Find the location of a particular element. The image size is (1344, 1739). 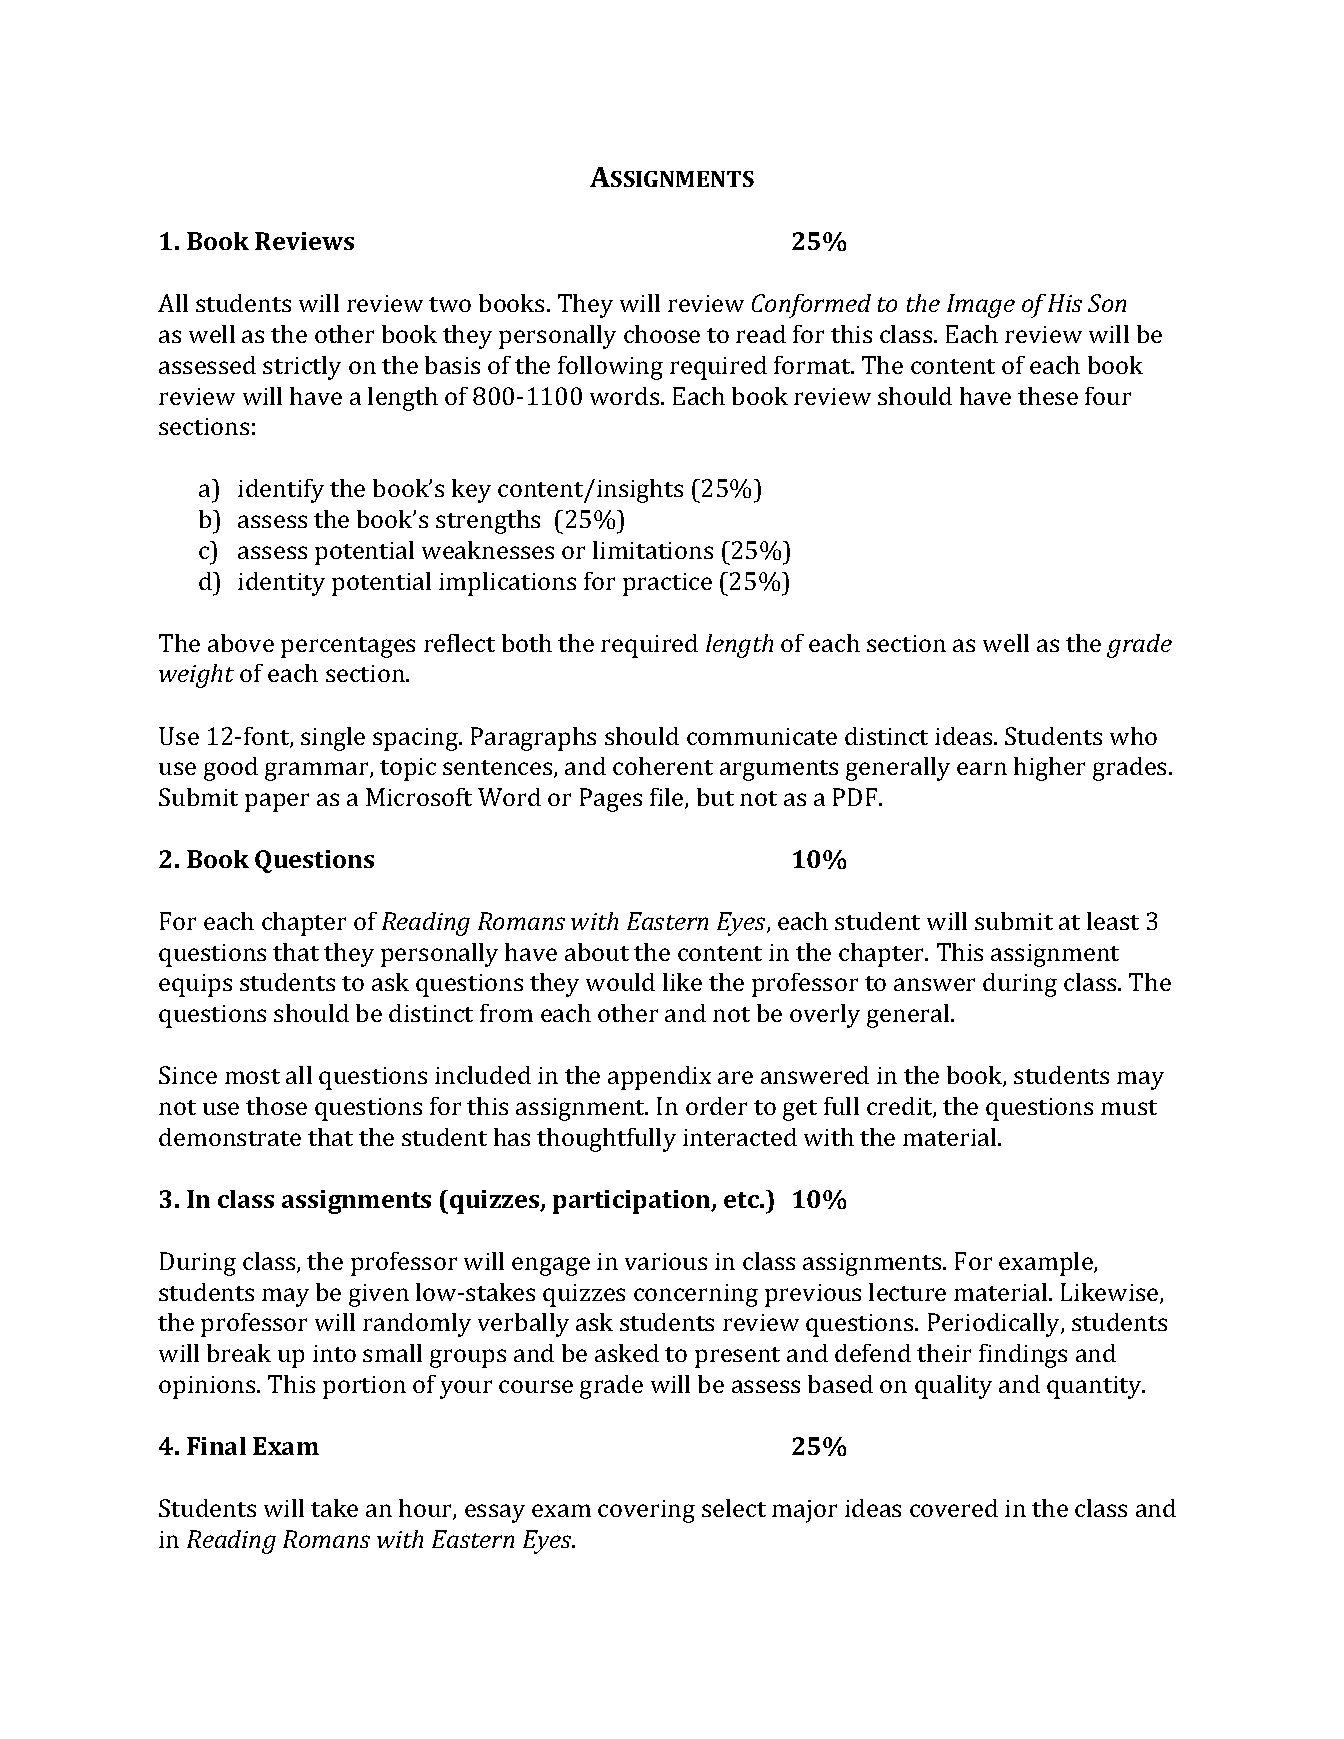

Image is located at coordinates (981, 306).
